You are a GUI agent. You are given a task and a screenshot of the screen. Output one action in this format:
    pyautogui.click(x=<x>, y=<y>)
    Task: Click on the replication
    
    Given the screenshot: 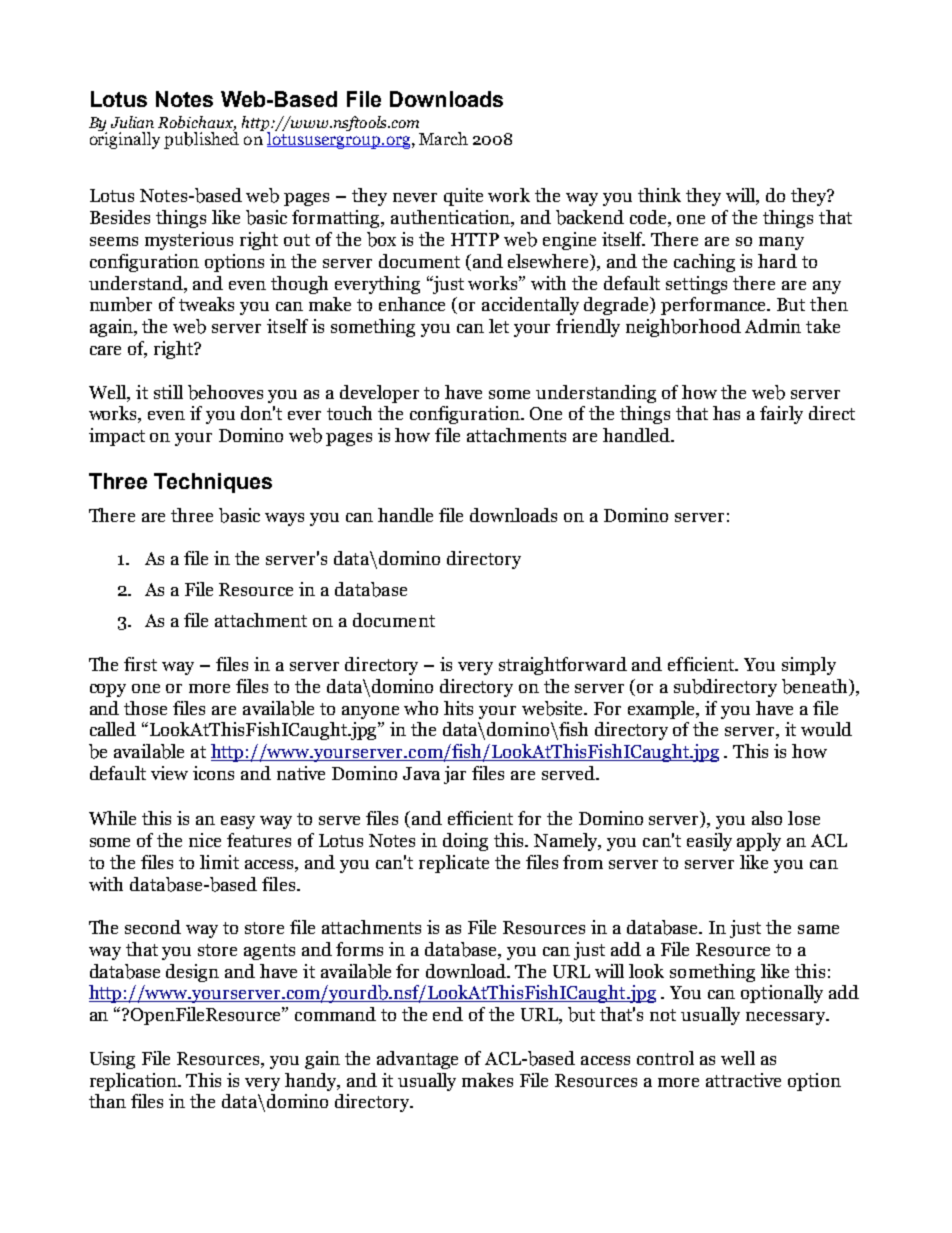 What is the action you would take?
    pyautogui.click(x=135, y=1082)
